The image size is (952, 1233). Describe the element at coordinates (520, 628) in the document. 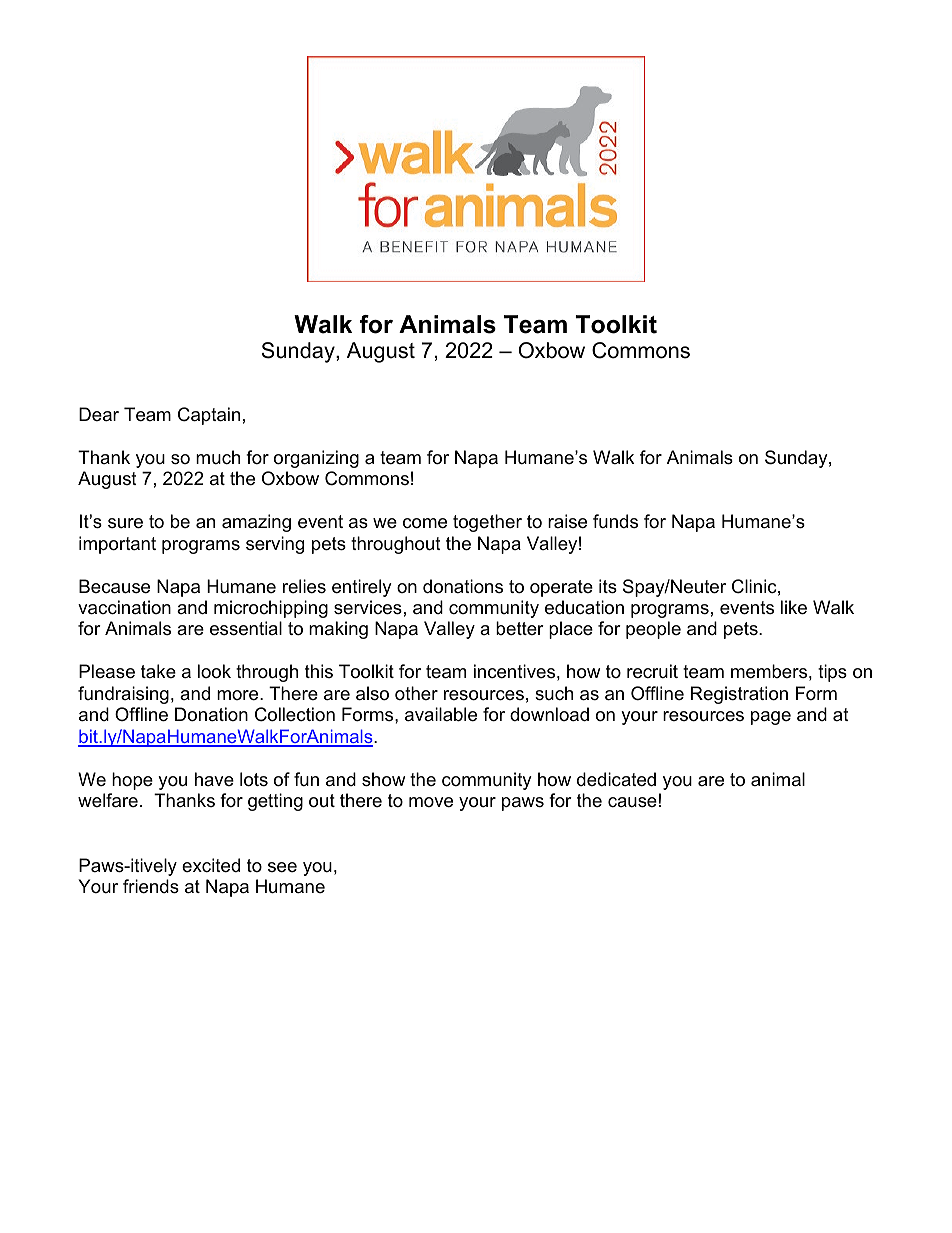

I see `better` at that location.
